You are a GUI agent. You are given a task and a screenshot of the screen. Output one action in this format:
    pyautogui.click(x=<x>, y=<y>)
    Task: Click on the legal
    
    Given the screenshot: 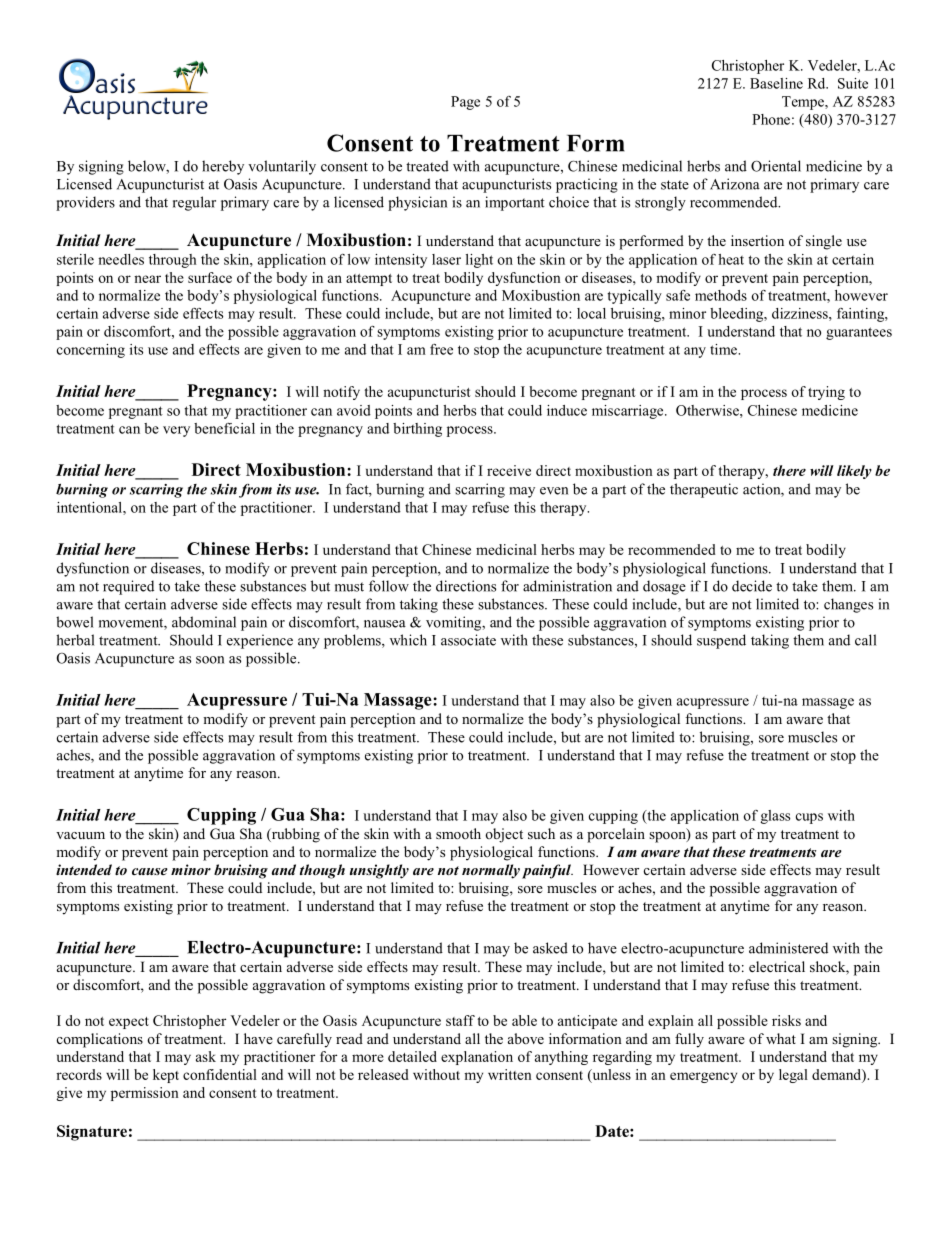 What is the action you would take?
    pyautogui.click(x=793, y=1076)
